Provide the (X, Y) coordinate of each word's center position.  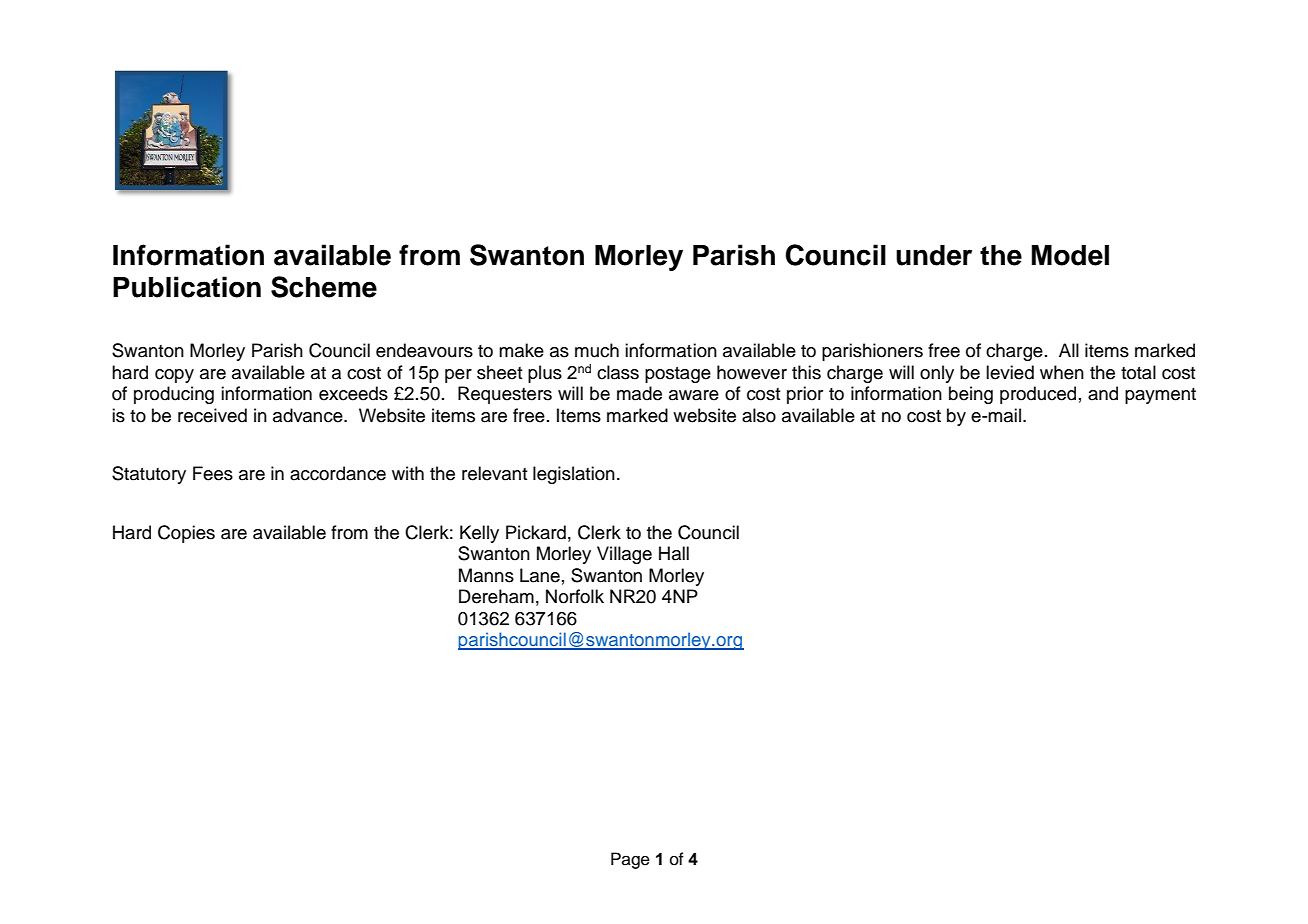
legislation (574, 475)
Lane (540, 575)
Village (624, 555)
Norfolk (575, 596)
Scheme (324, 287)
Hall (674, 553)
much (597, 350)
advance (309, 415)
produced (1038, 395)
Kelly (479, 534)
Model (1070, 255)
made (639, 393)
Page (630, 860)
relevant (495, 473)
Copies (186, 534)
